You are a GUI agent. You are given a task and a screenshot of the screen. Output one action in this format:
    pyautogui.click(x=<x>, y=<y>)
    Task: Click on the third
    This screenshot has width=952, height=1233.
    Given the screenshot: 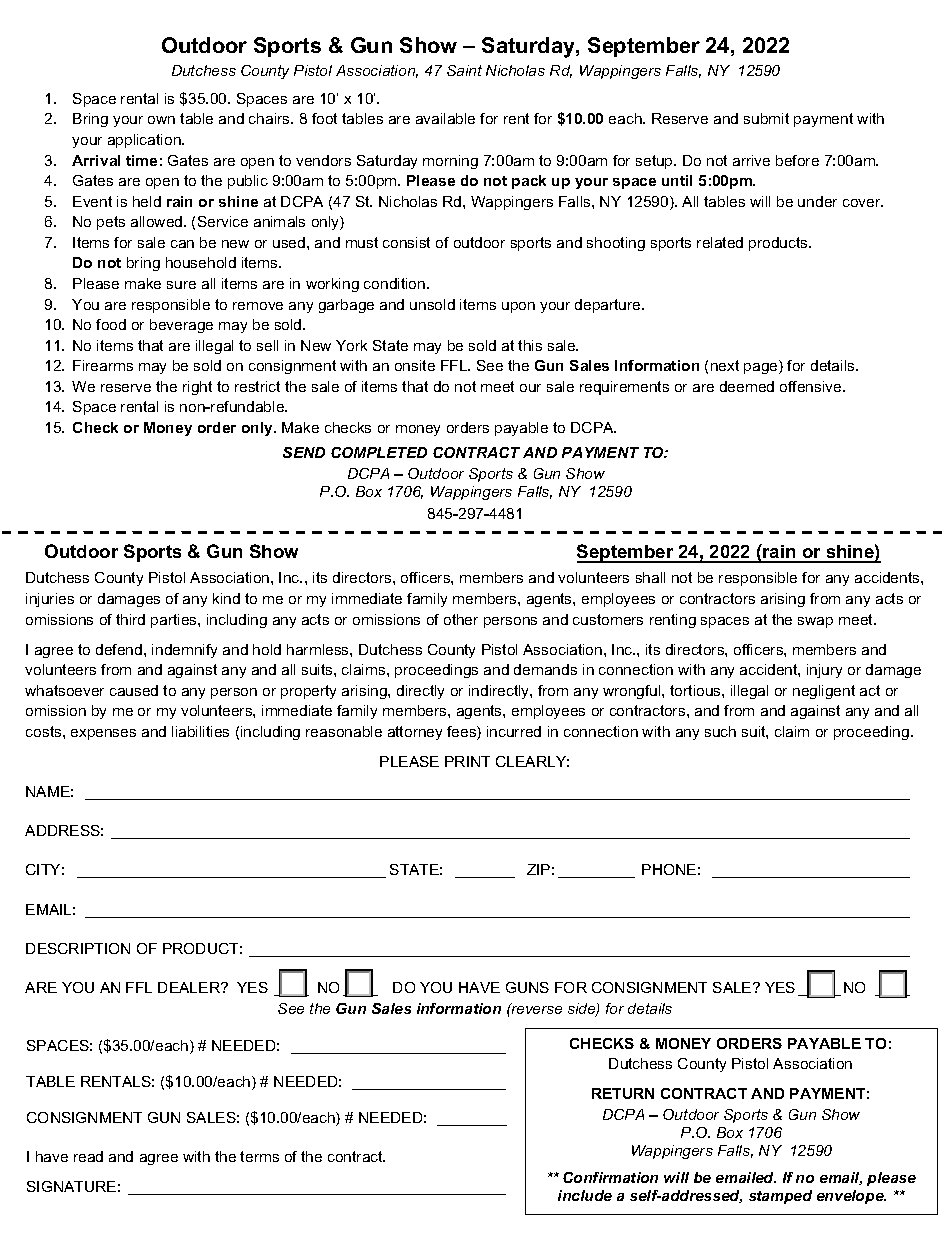 What is the action you would take?
    pyautogui.click(x=130, y=619)
